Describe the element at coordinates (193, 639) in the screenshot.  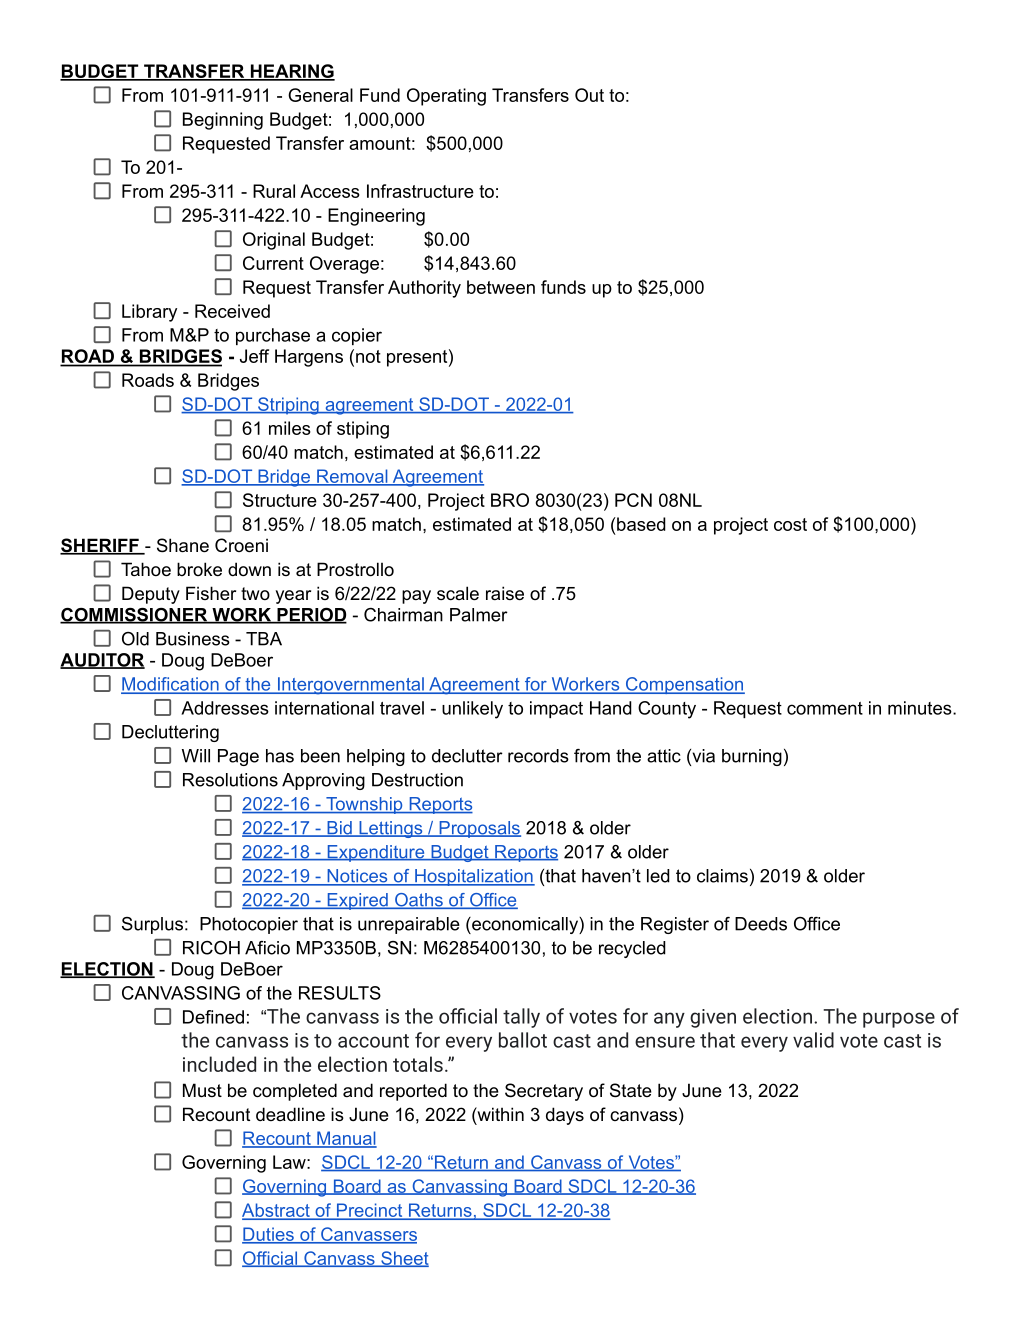
I see `Business` at that location.
